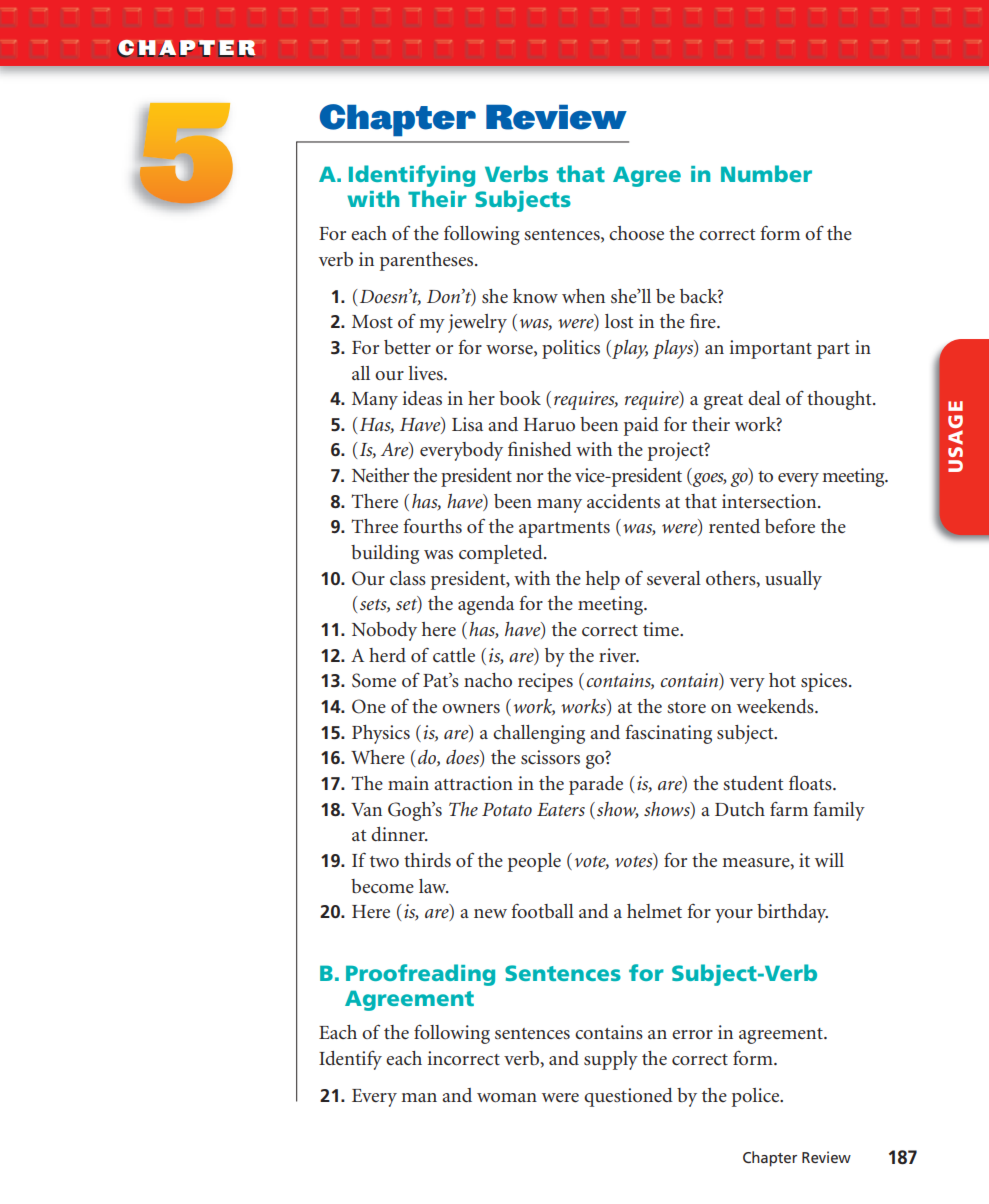  Describe the element at coordinates (770, 501) in the screenshot. I see `intersection` at that location.
